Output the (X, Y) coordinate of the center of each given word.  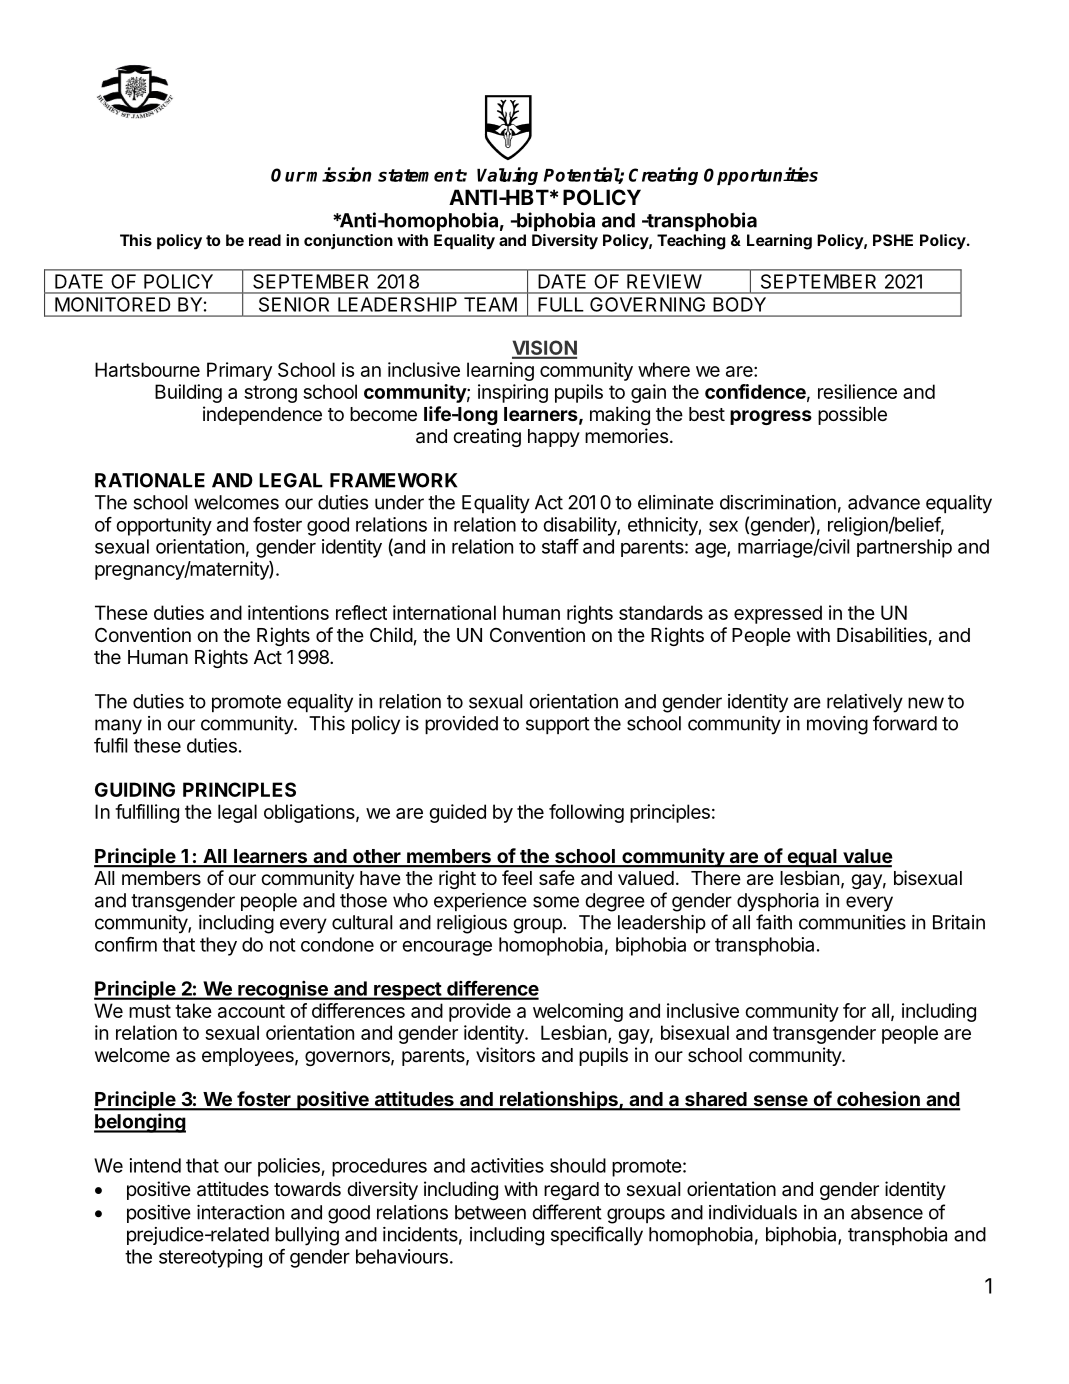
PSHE (893, 240)
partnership (904, 548)
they (218, 946)
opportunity (164, 526)
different (567, 1212)
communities (852, 922)
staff (560, 546)
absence (887, 1212)
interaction (240, 1212)
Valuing (507, 176)
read (265, 240)
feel (517, 877)
